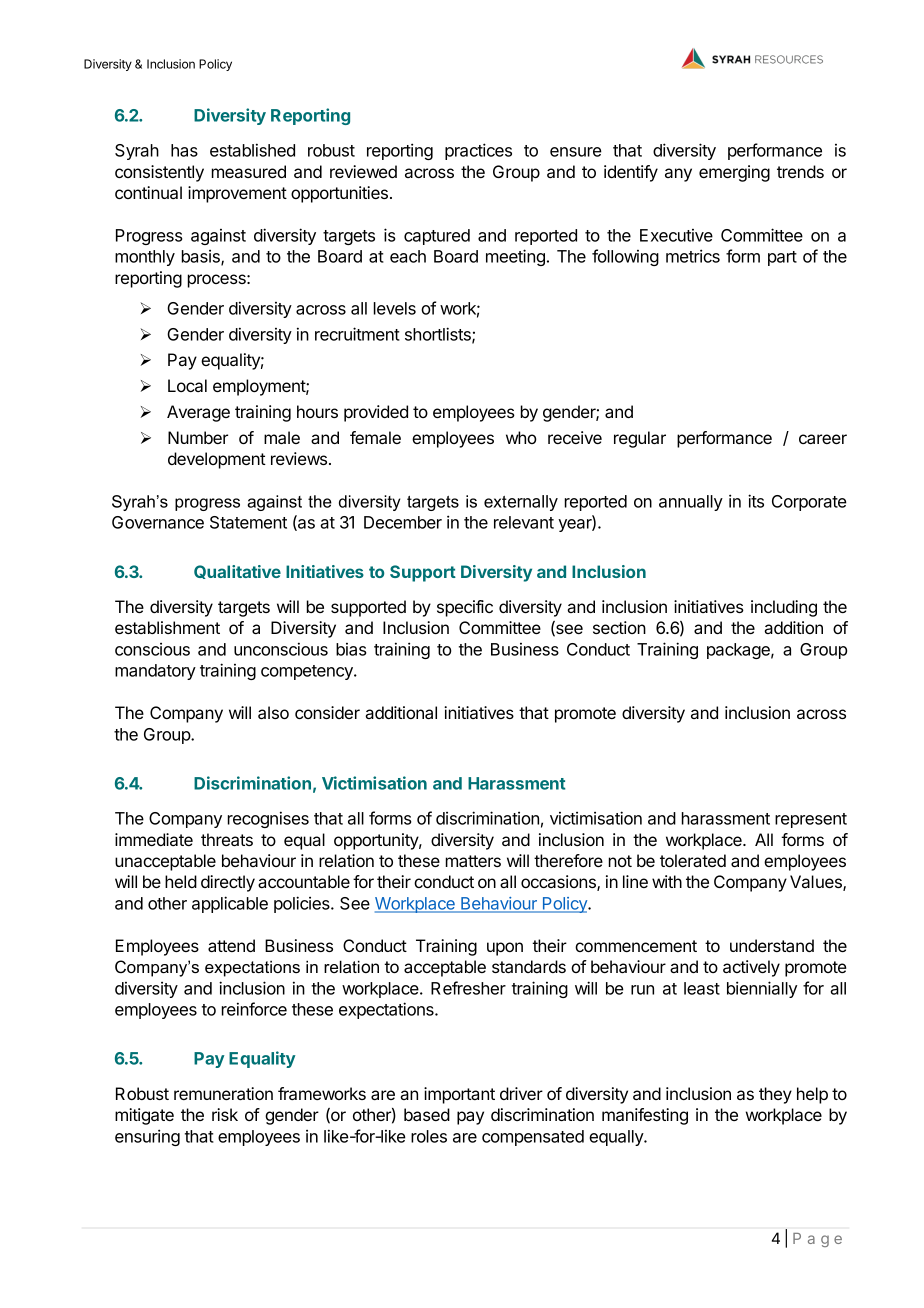  I want to click on specific, so click(465, 608).
